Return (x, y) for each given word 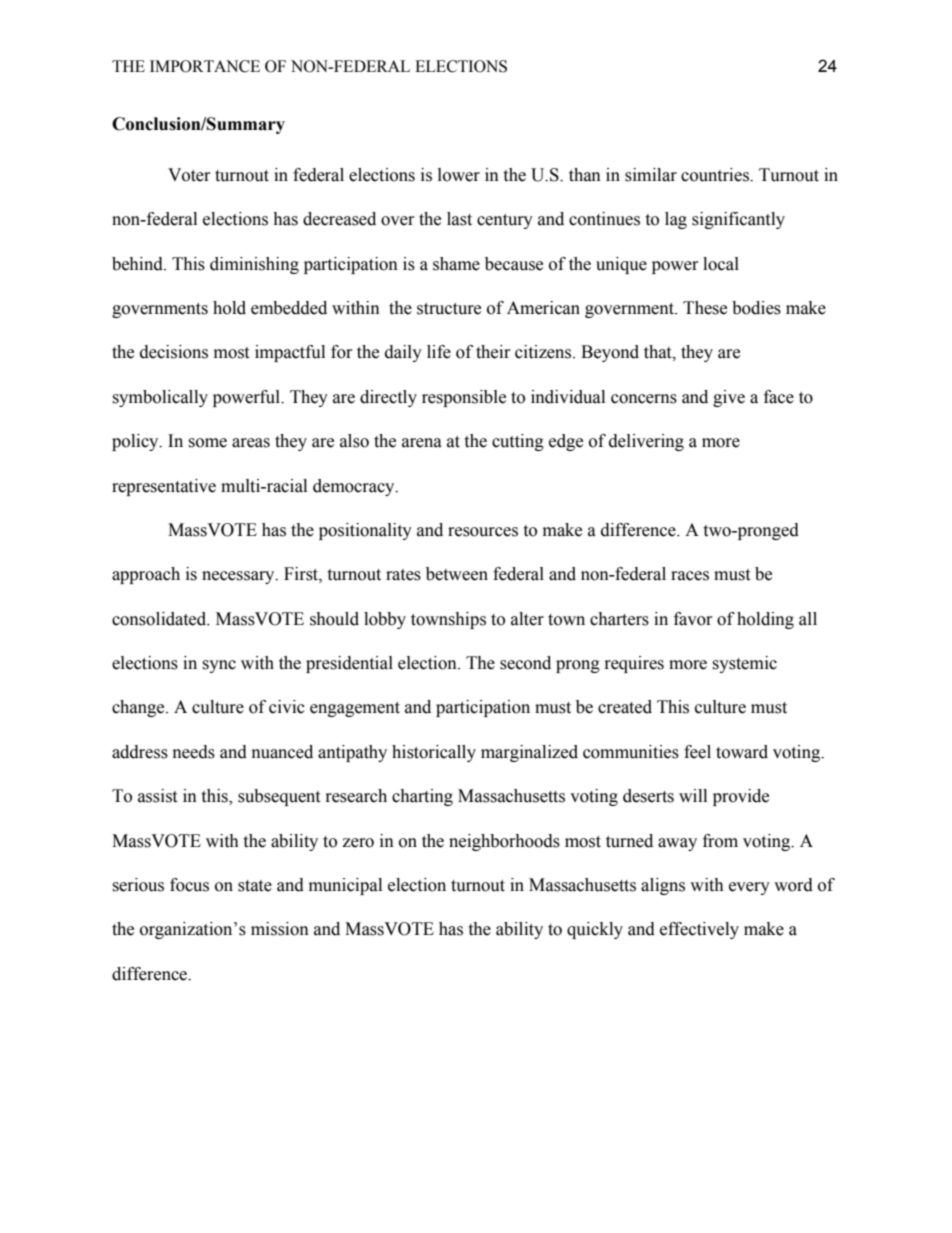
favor (693, 619)
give (729, 398)
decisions (174, 352)
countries (716, 175)
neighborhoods (504, 842)
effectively (699, 930)
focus (189, 885)
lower (459, 175)
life (439, 352)
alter (527, 619)
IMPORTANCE (205, 66)
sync (219, 666)
